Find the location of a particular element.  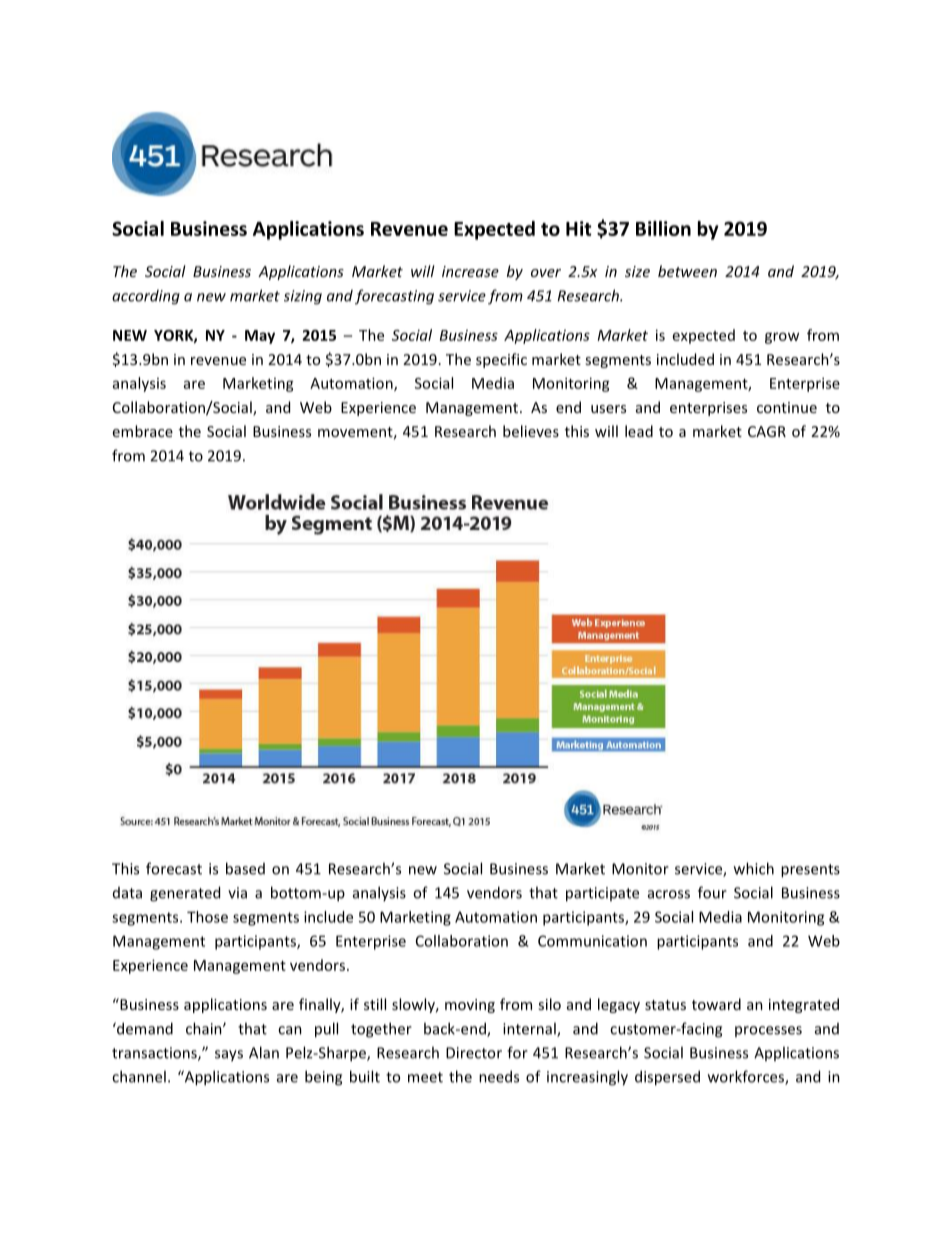

four is located at coordinates (712, 892).
